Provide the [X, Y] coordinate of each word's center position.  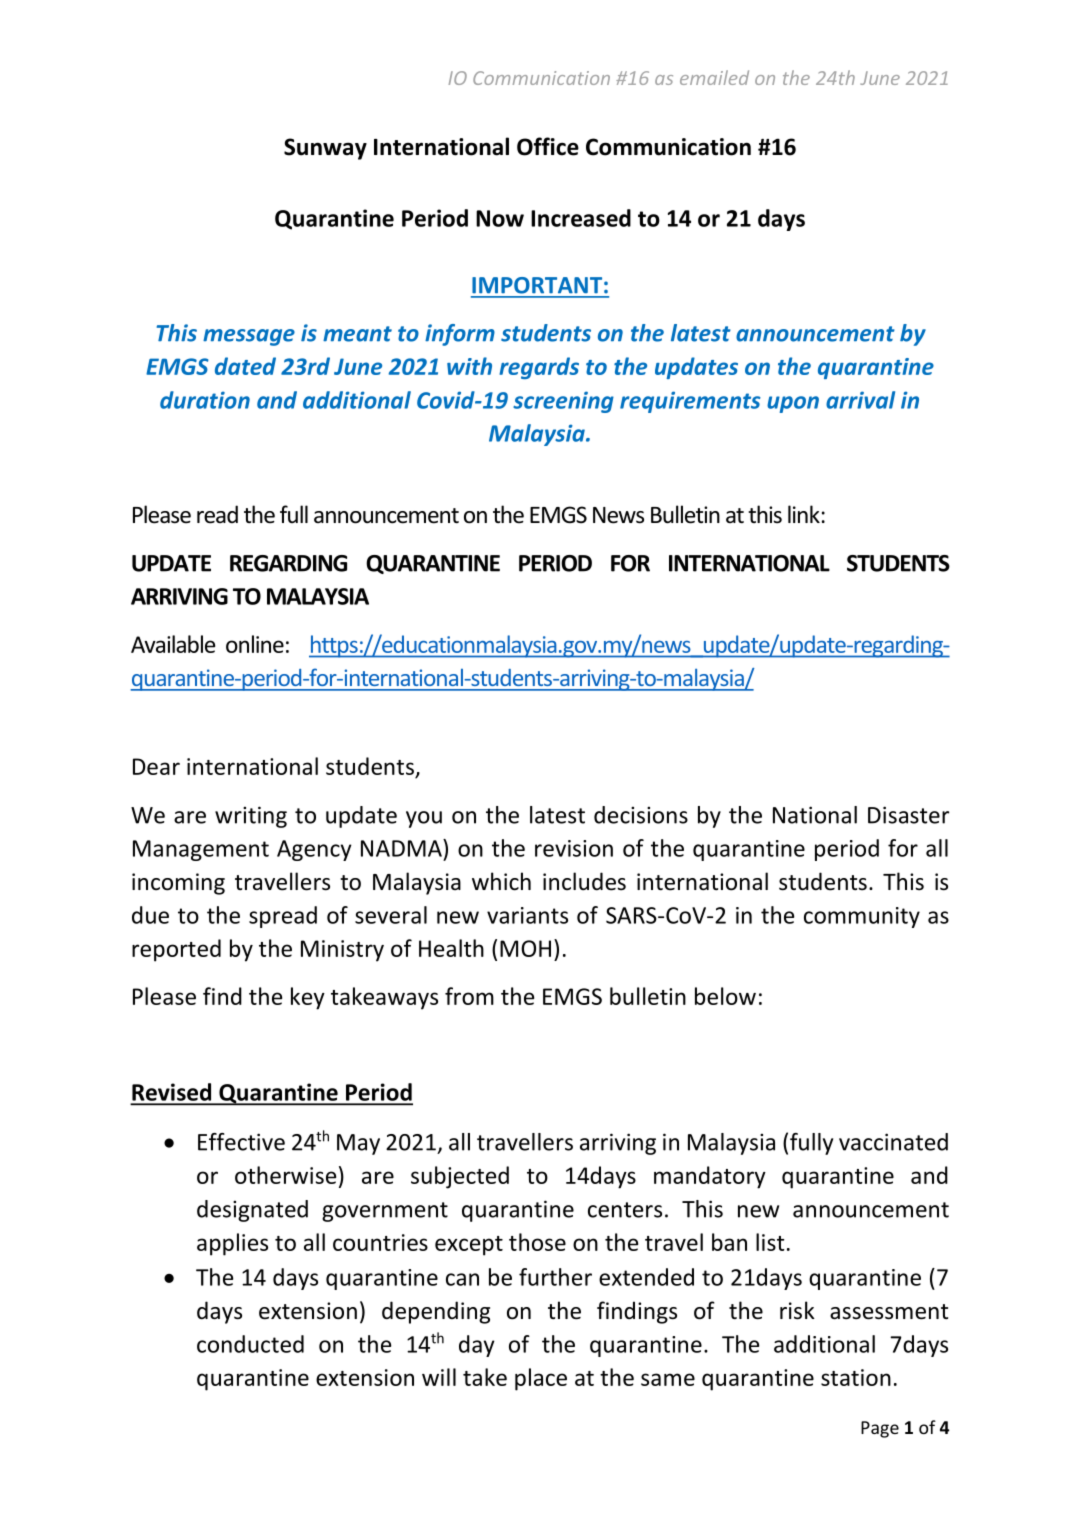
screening [563, 402]
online [255, 644]
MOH [525, 948]
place [541, 1379]
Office [548, 146]
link [804, 514]
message [249, 337]
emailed [714, 77]
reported [176, 950]
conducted [250, 1344]
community [862, 917]
